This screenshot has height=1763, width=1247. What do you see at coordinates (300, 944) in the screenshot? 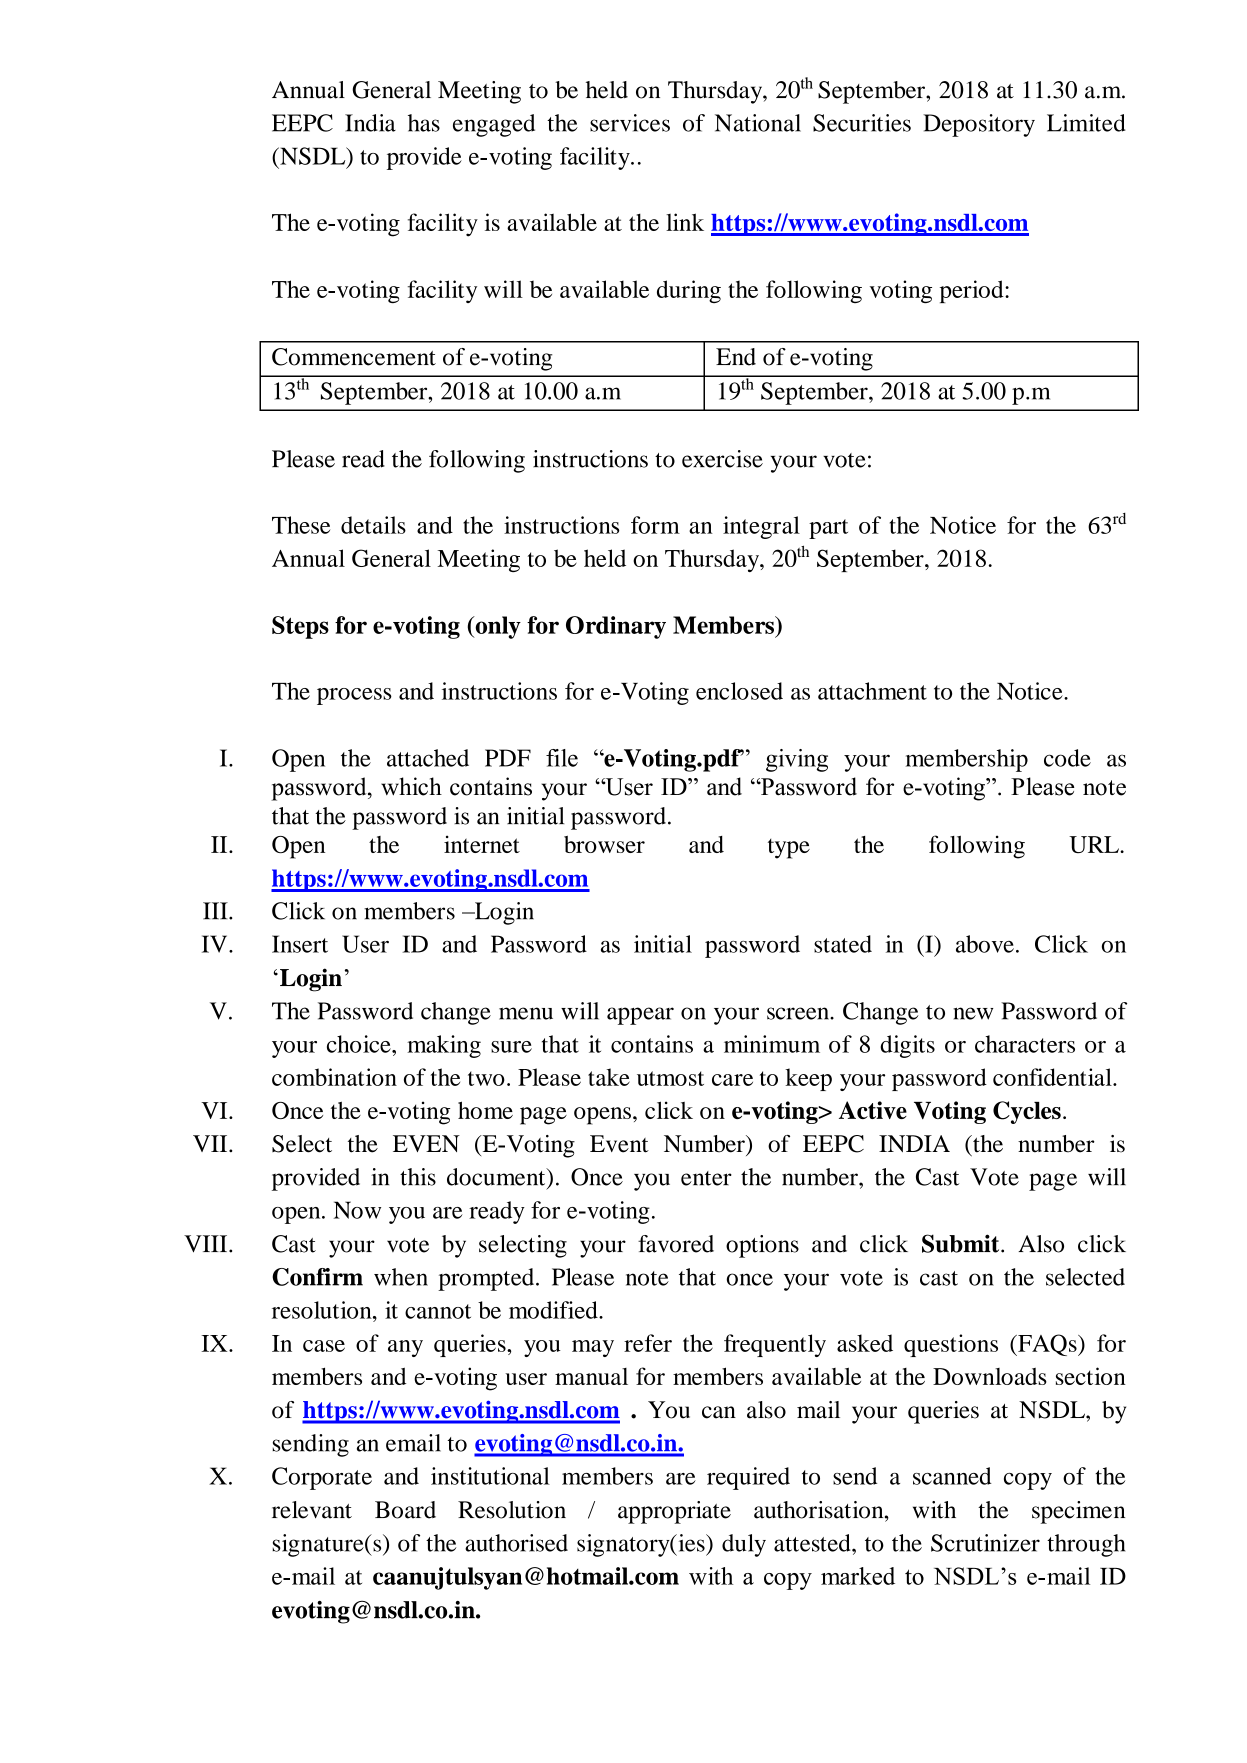
I see `Insert` at bounding box center [300, 944].
